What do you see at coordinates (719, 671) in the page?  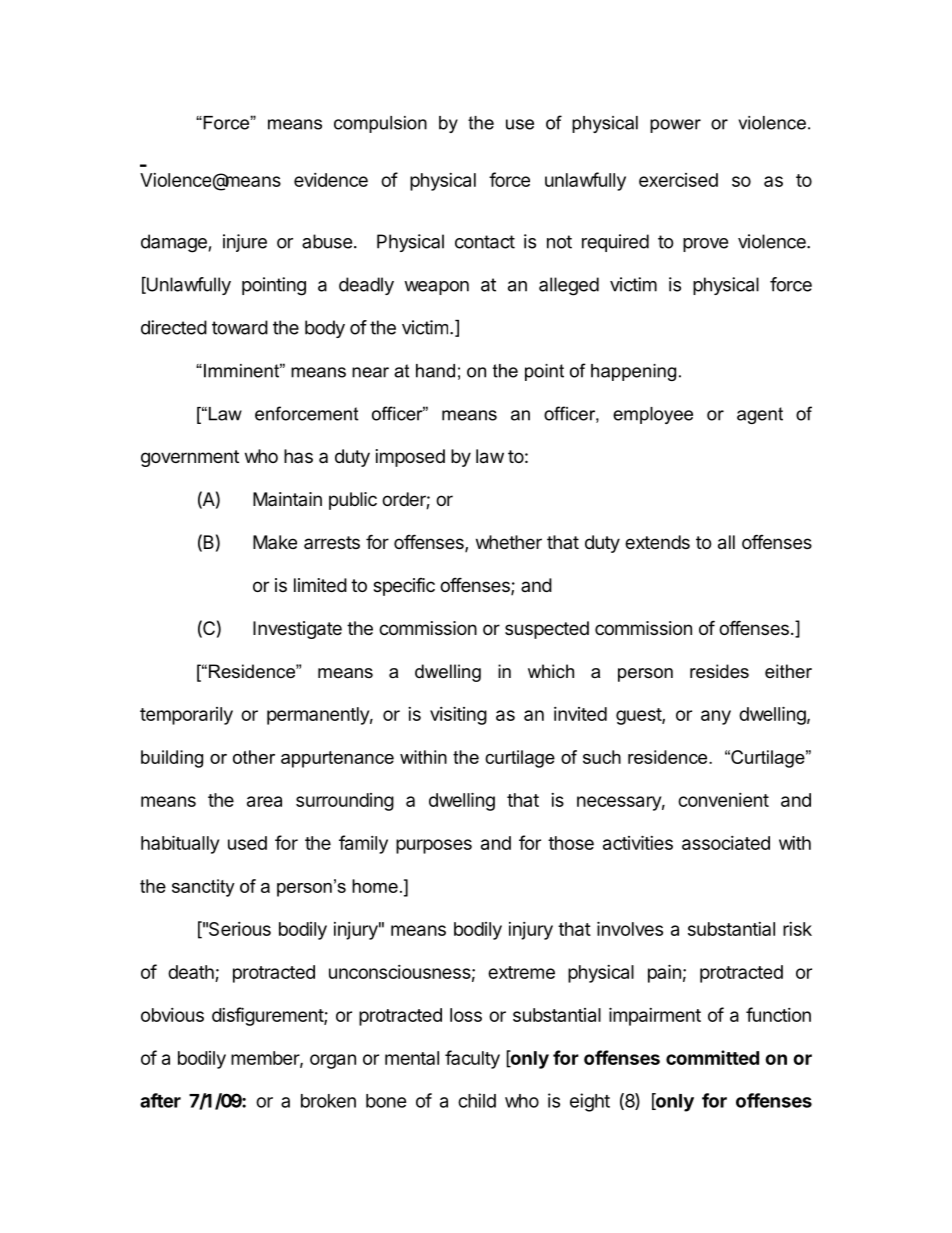 I see `resides` at bounding box center [719, 671].
